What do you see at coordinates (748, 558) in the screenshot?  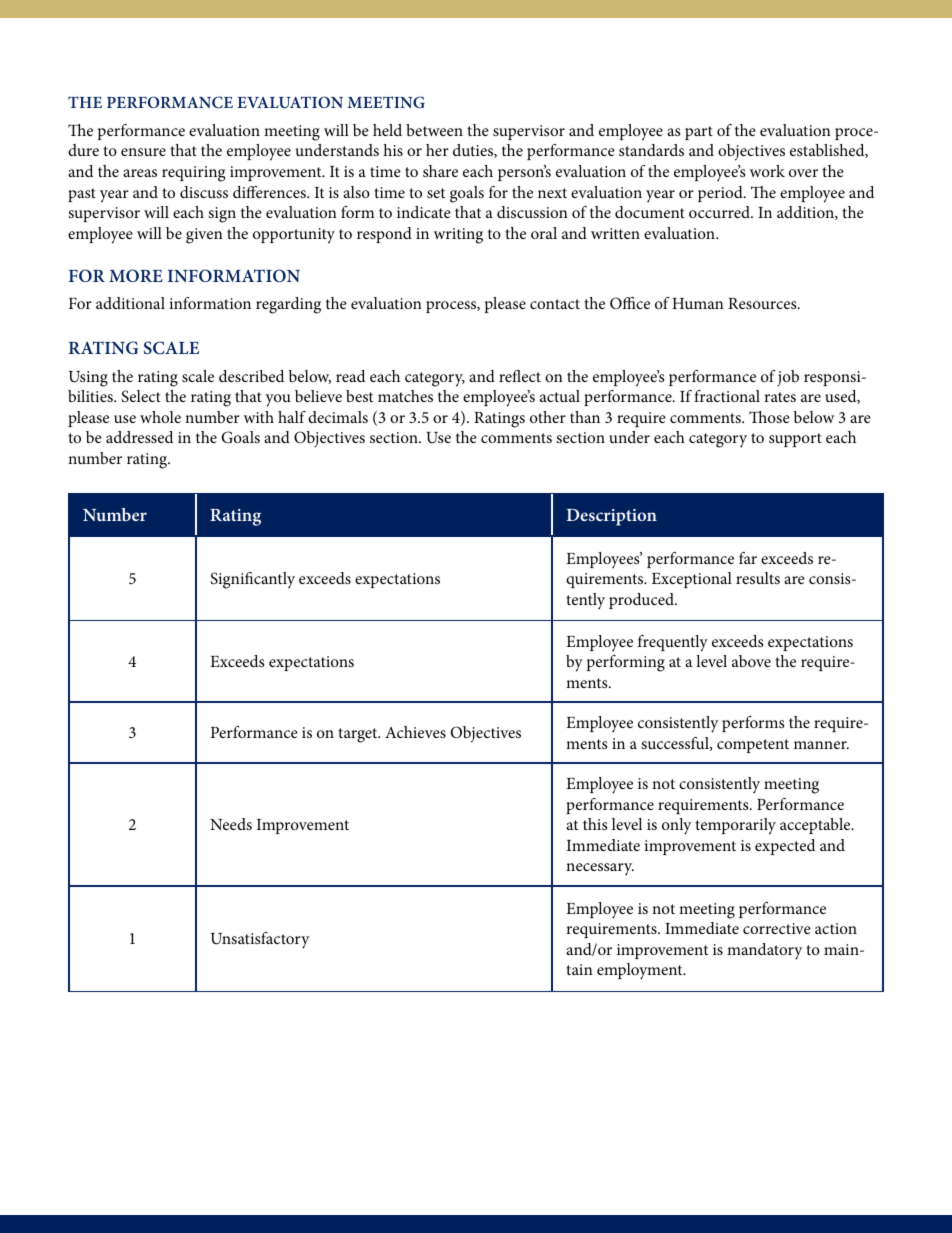 I see `far` at bounding box center [748, 558].
